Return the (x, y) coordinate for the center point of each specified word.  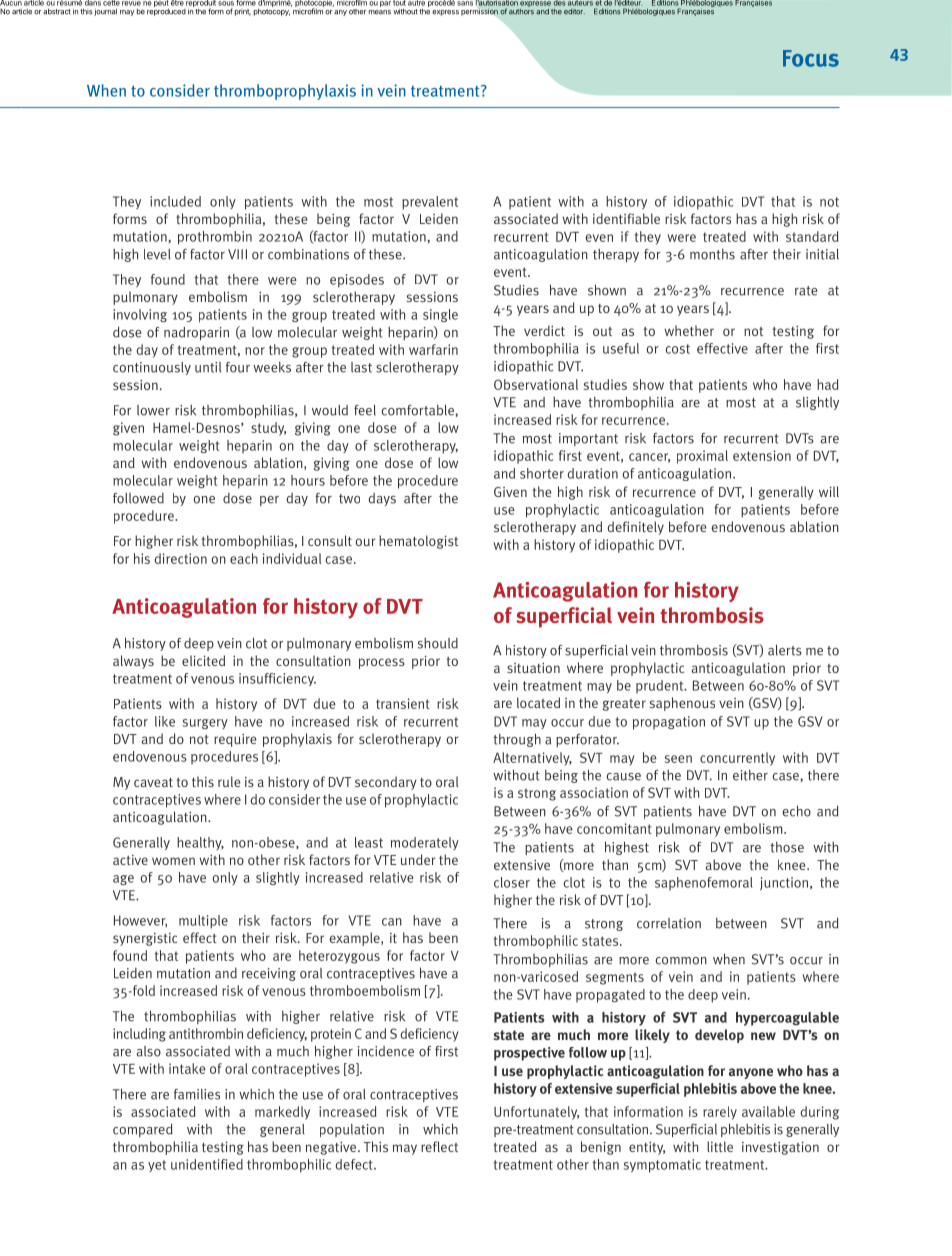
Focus (811, 58)
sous (226, 3)
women (173, 861)
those (787, 847)
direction (180, 558)
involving (140, 315)
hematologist (418, 542)
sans (465, 3)
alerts (785, 650)
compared (143, 1130)
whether (689, 330)
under (418, 859)
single (440, 315)
